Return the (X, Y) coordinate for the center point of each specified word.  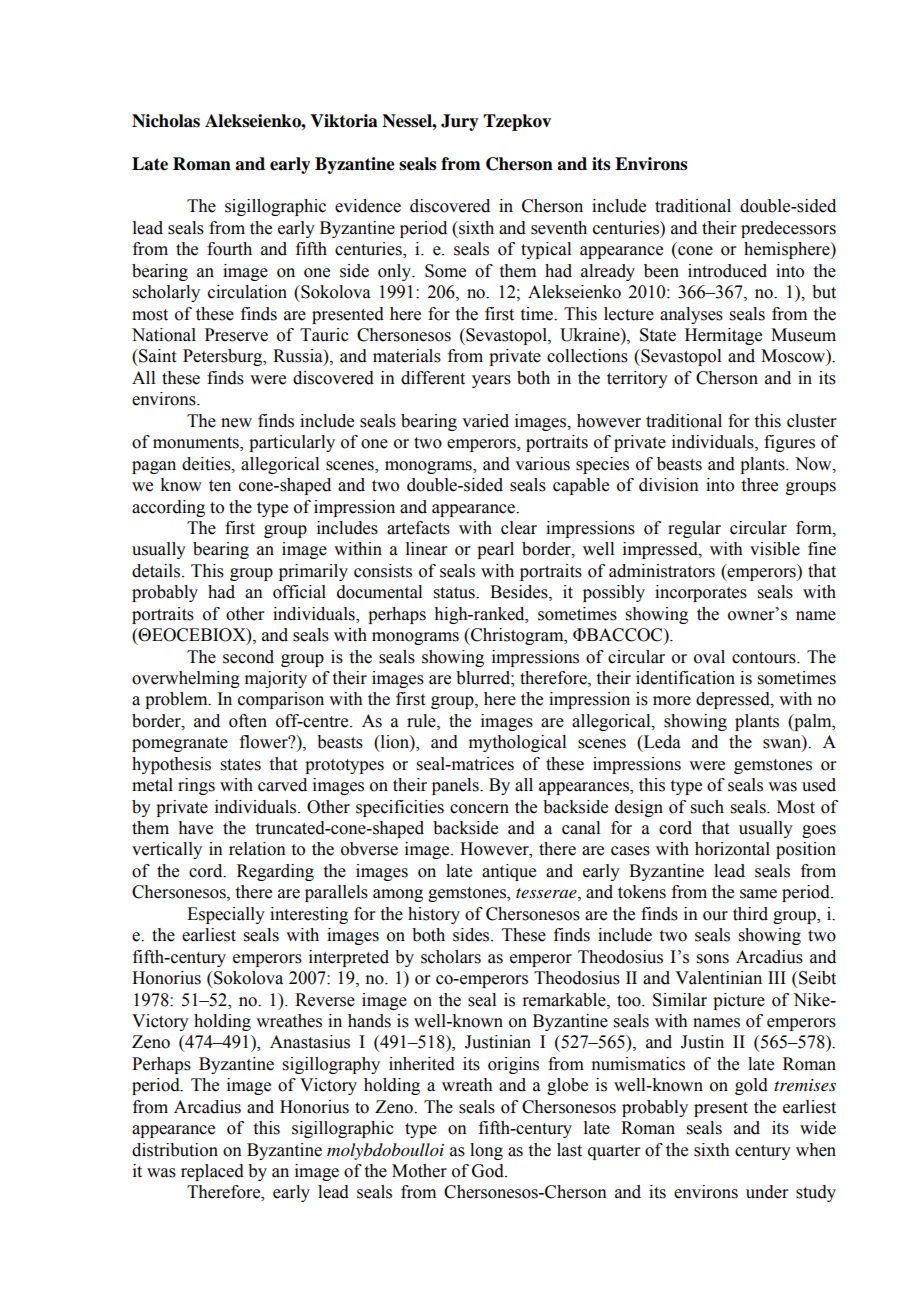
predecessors (788, 229)
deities (207, 464)
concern (479, 809)
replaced (212, 1172)
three (760, 485)
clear (519, 528)
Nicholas (166, 121)
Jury (460, 122)
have (195, 828)
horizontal (732, 849)
